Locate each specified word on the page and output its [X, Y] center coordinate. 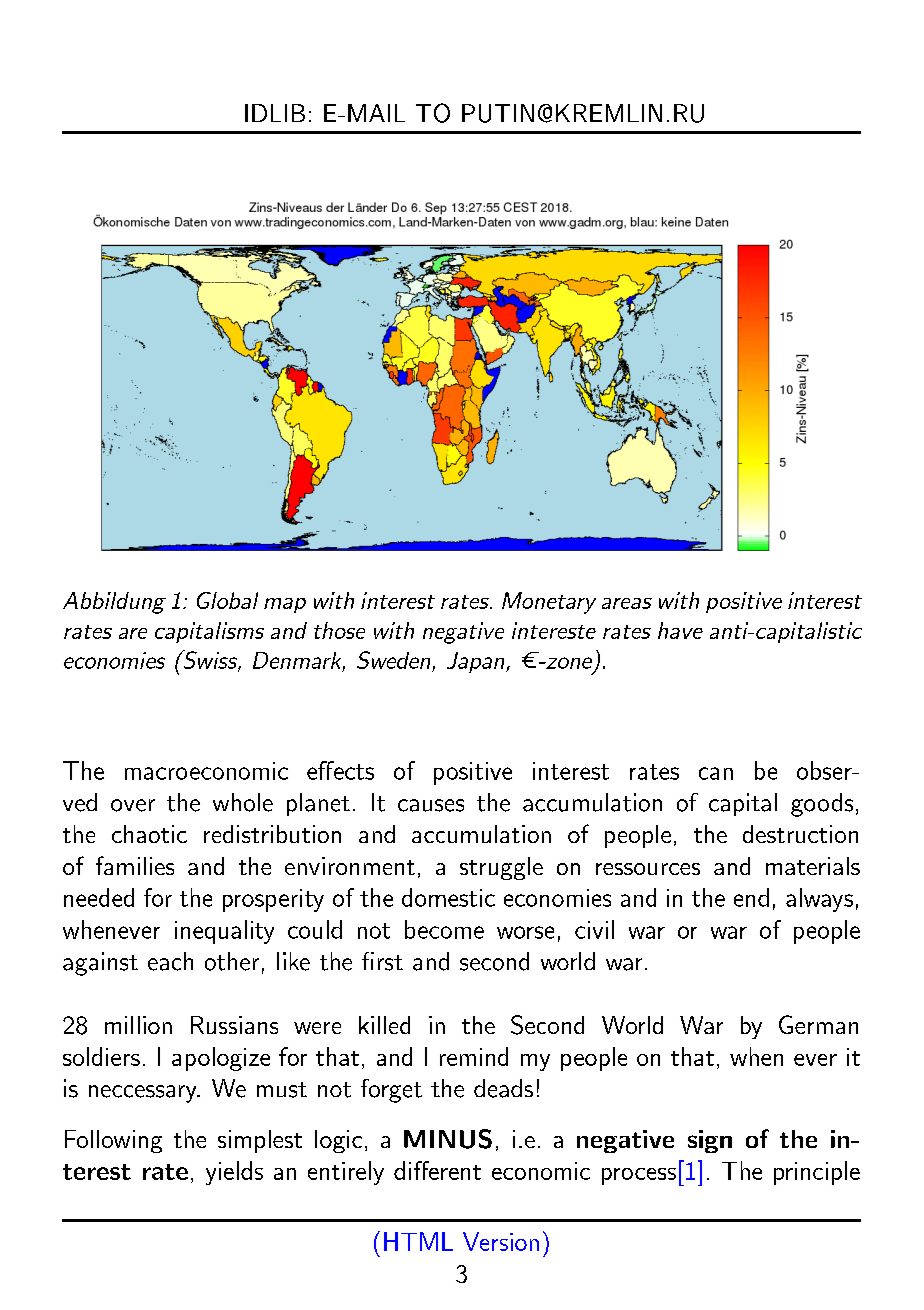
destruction [800, 834]
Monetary [549, 603]
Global [227, 600]
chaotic [149, 834]
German [818, 1024]
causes [431, 805]
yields [234, 1173]
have [680, 630]
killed [384, 1025]
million [138, 1025]
